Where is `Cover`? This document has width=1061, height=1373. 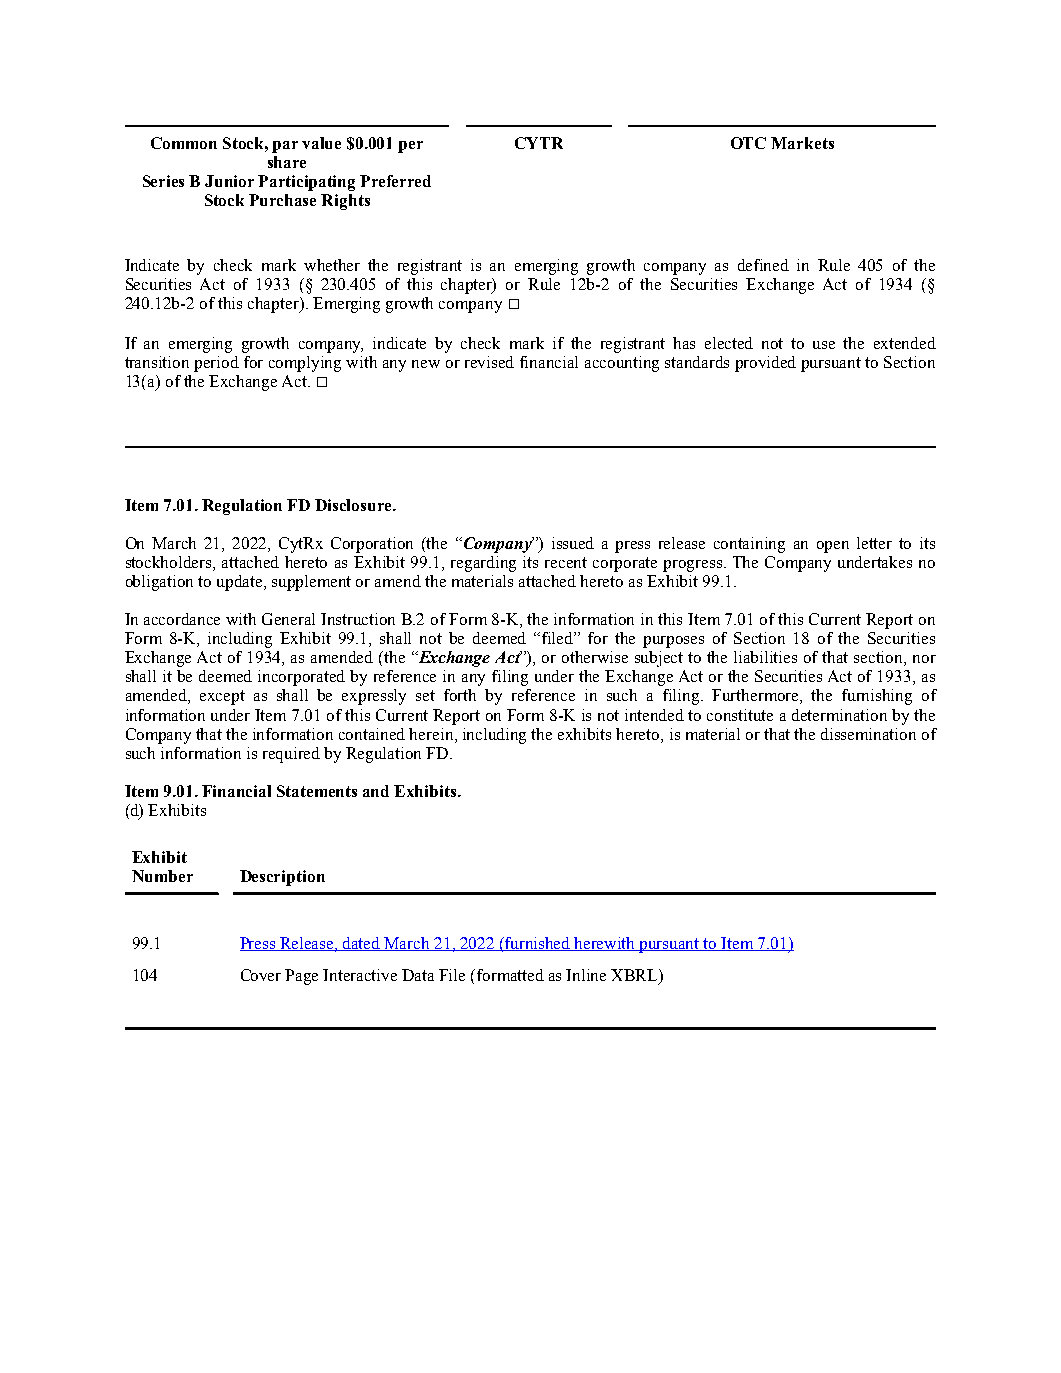 Cover is located at coordinates (261, 975).
